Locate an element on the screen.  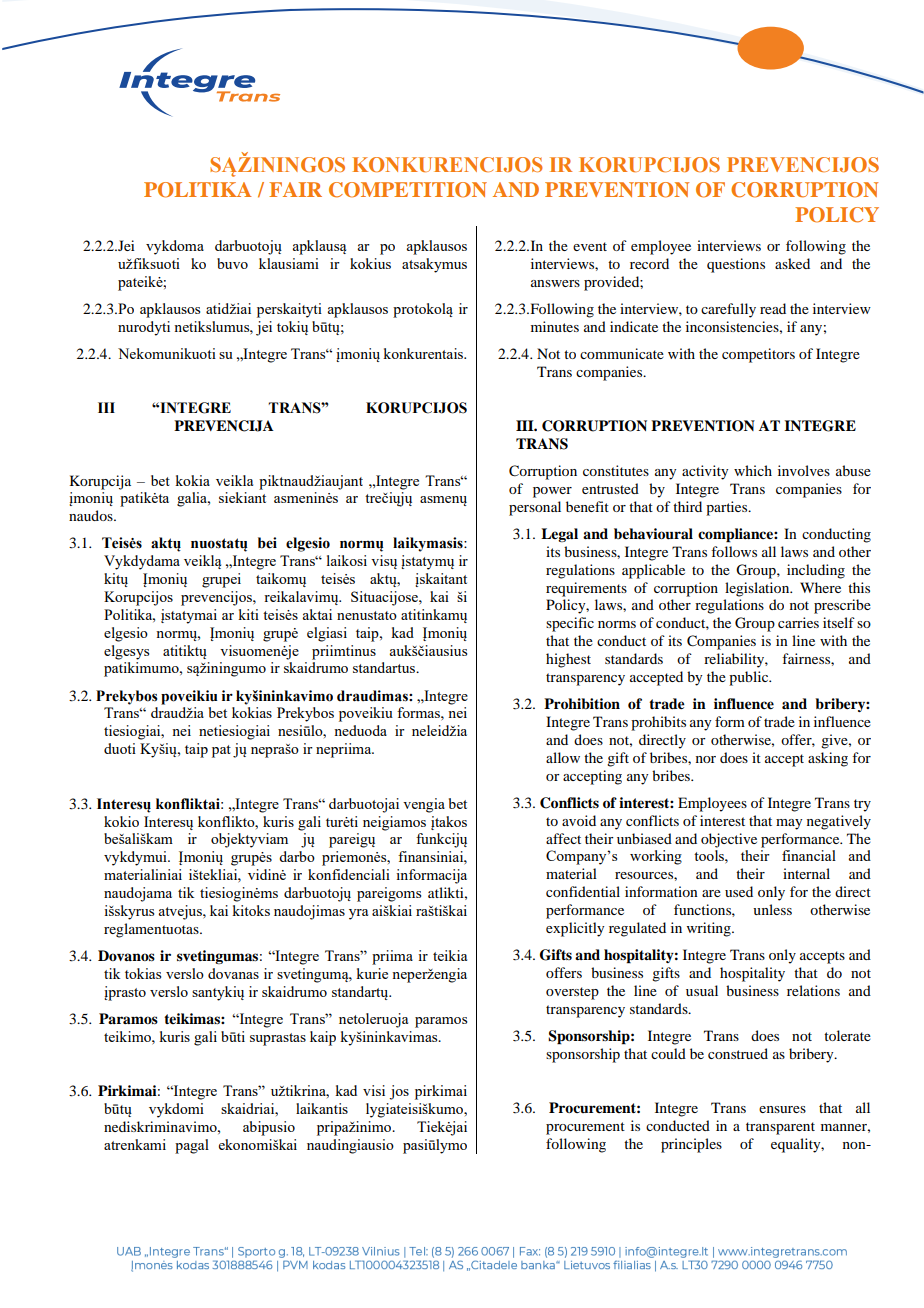
could is located at coordinates (668, 1053).
